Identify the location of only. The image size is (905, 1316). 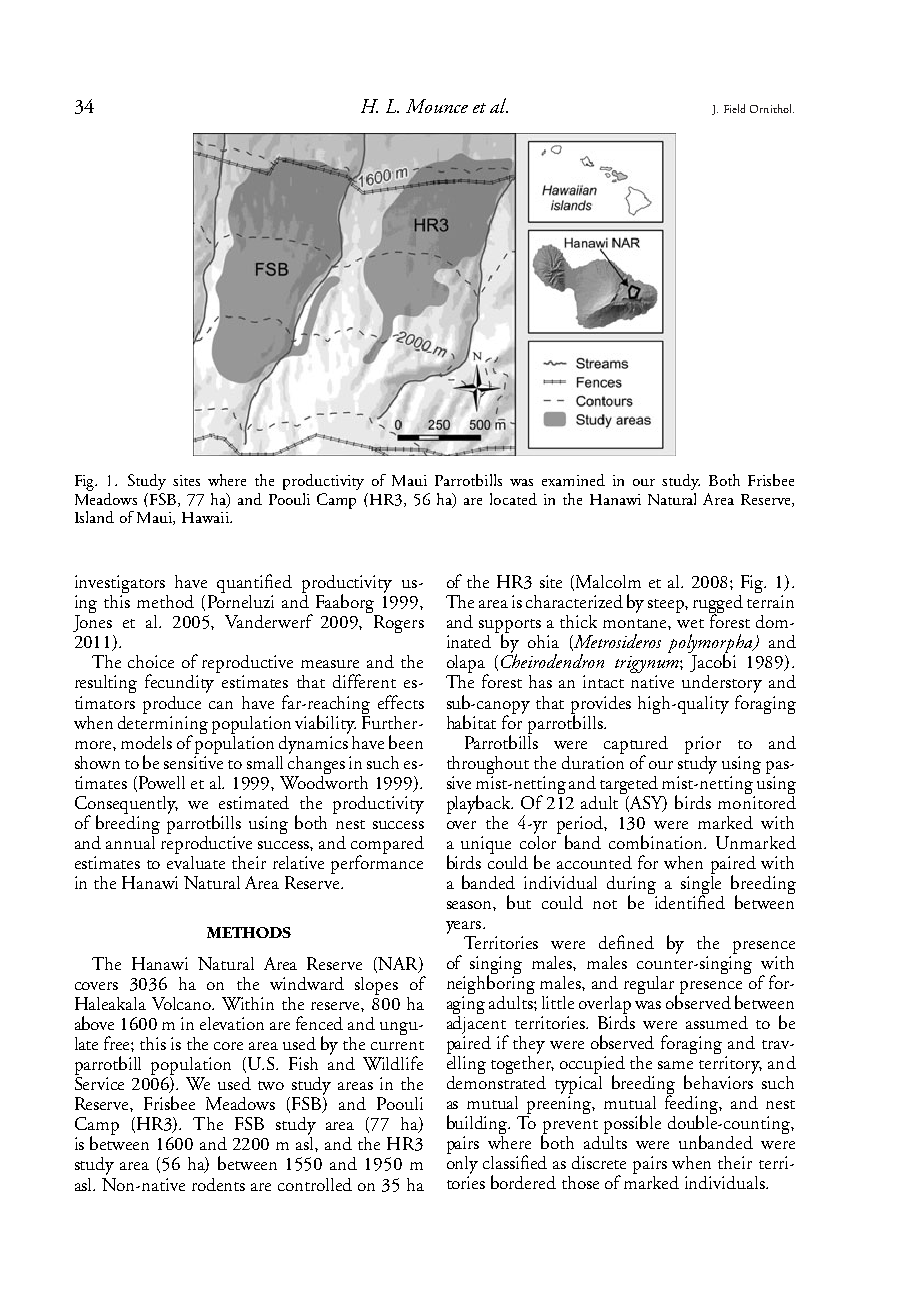
(462, 1163).
